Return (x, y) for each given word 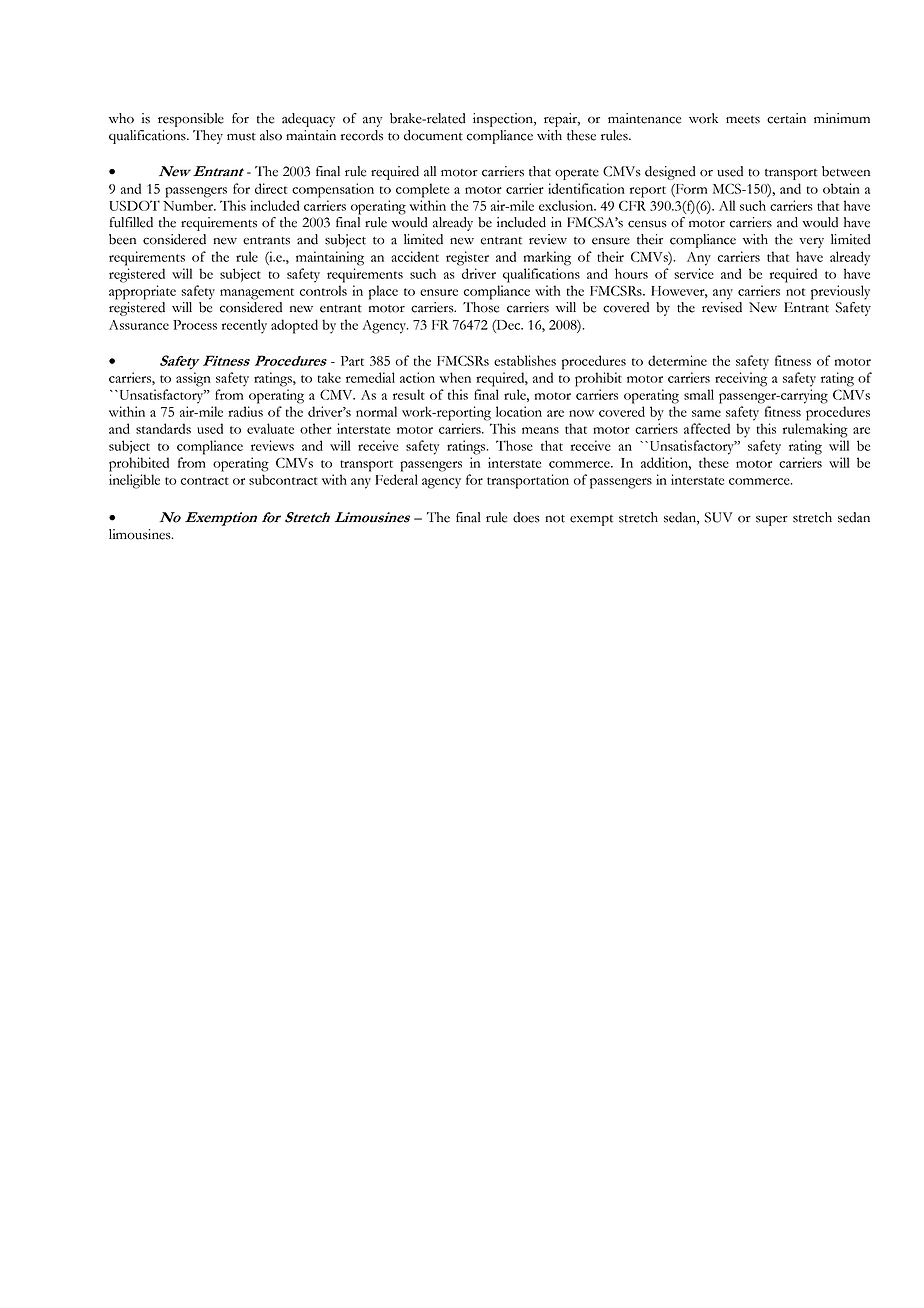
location (519, 411)
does (526, 517)
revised (722, 307)
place (383, 292)
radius (245, 411)
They (208, 137)
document (433, 135)
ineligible (134, 481)
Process (195, 325)
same (706, 413)
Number (189, 205)
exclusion (567, 205)
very (811, 243)
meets (743, 120)
